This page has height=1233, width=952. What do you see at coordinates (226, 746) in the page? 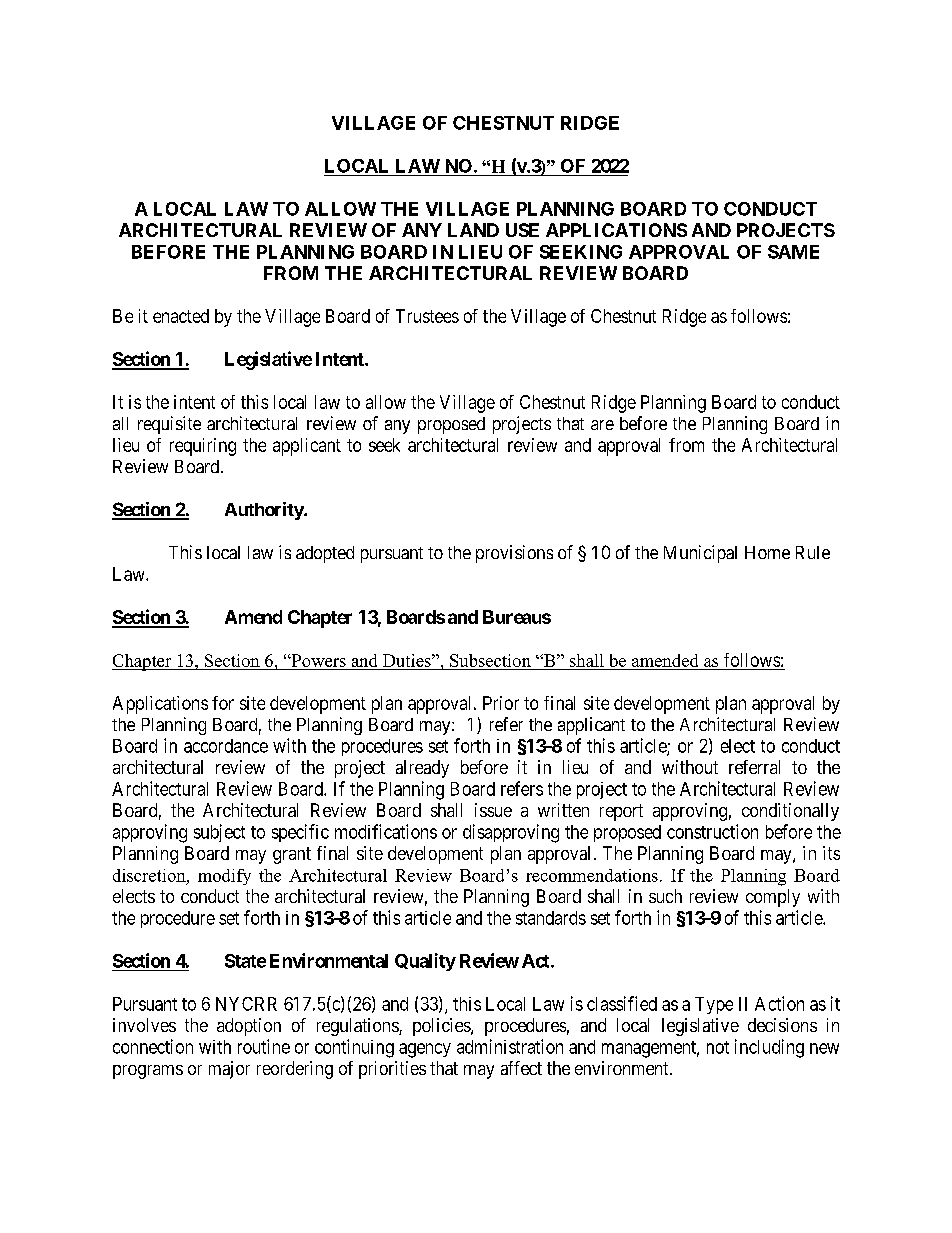
I see `accordance` at bounding box center [226, 746].
